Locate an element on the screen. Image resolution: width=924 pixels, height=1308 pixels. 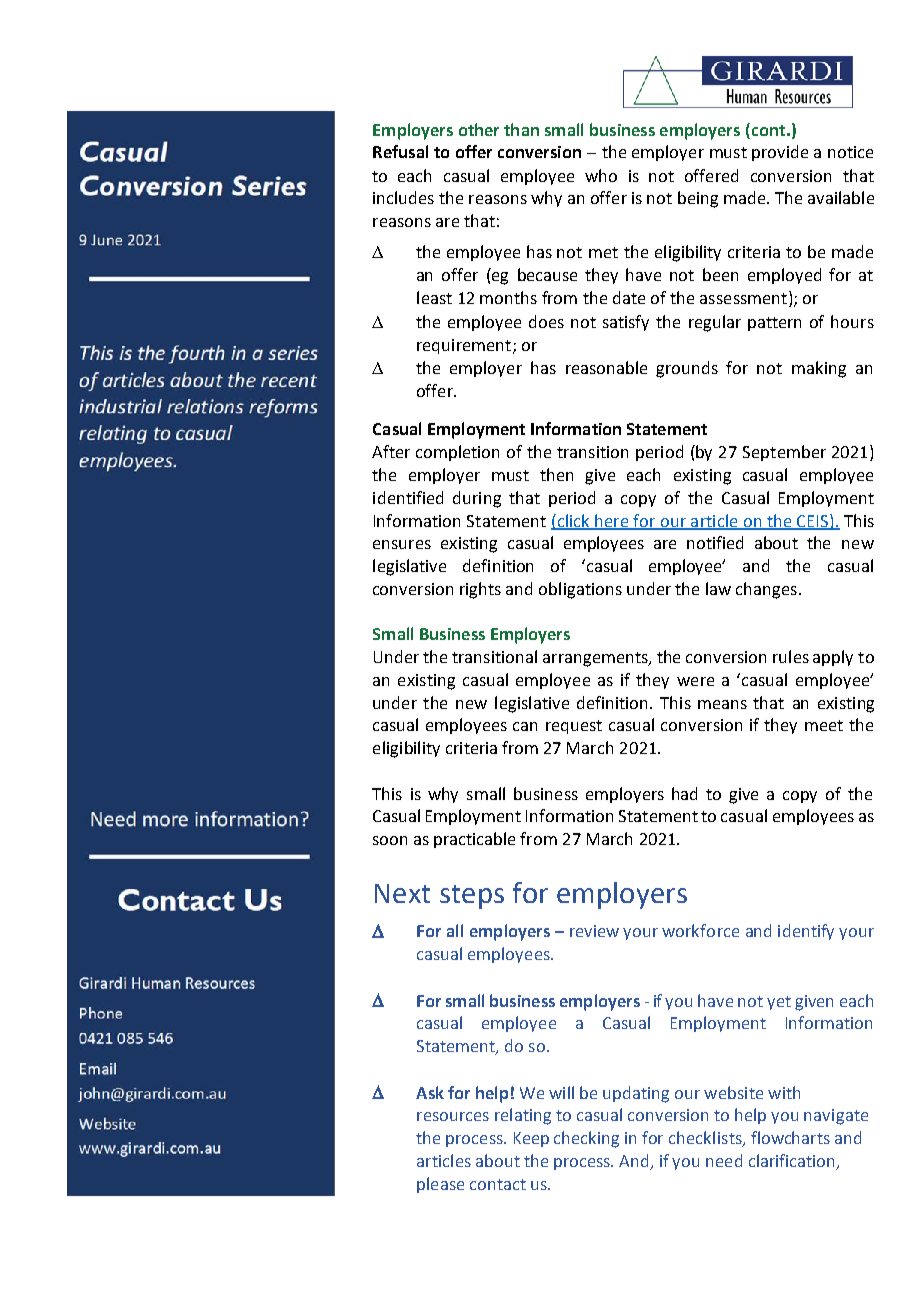
other is located at coordinates (479, 129).
